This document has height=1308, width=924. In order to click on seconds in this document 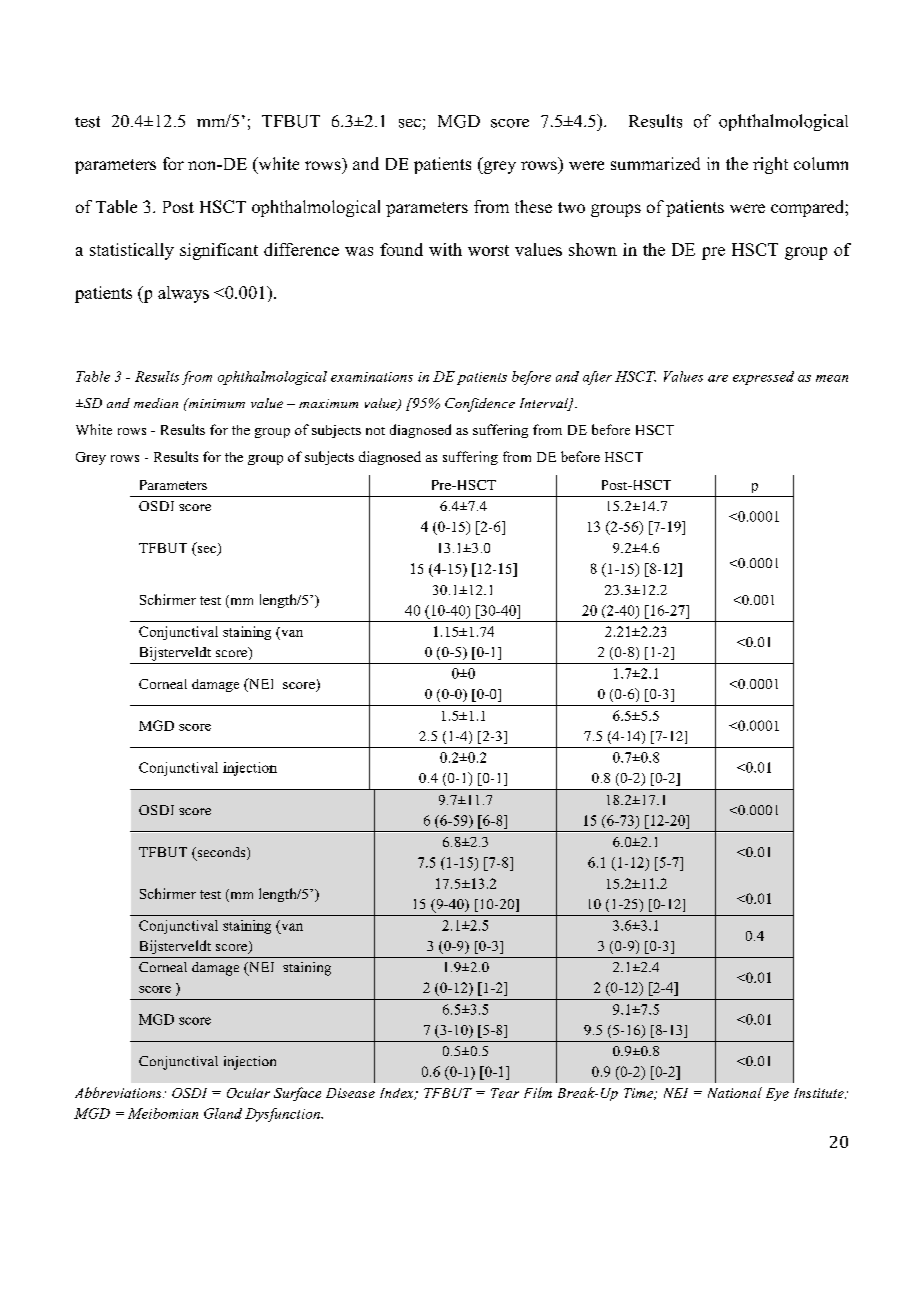, I will do `click(221, 853)`.
